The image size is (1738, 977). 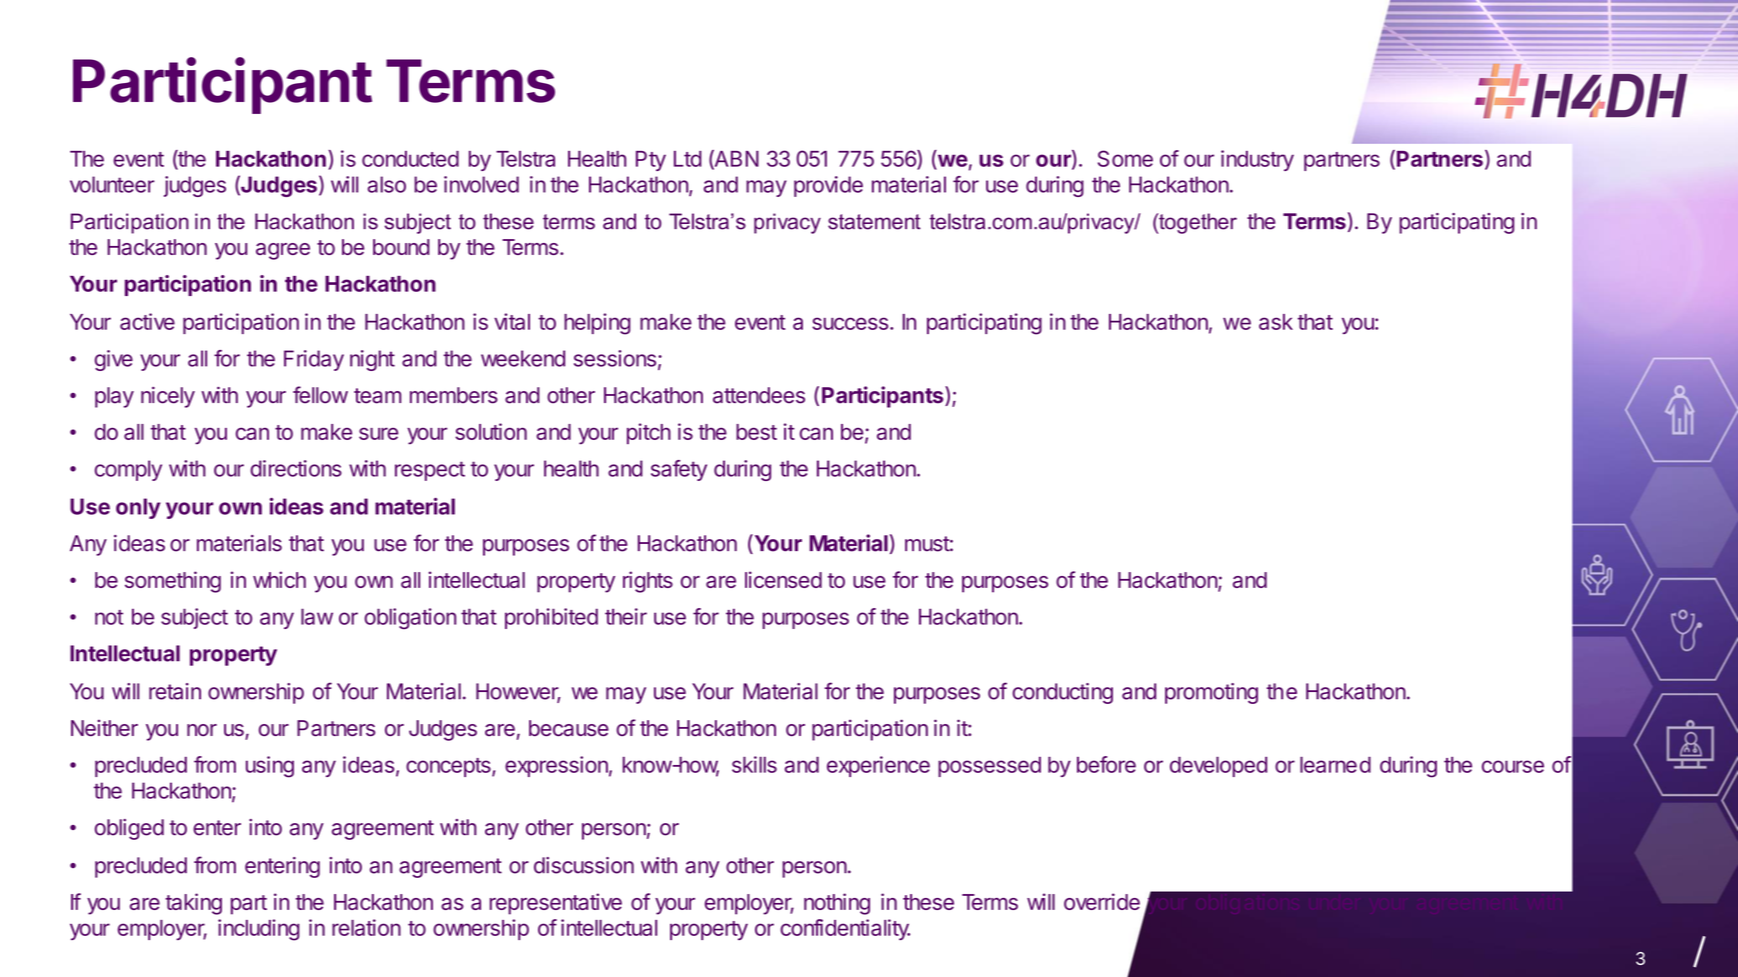 What do you see at coordinates (314, 360) in the image?
I see `Friday` at bounding box center [314, 360].
